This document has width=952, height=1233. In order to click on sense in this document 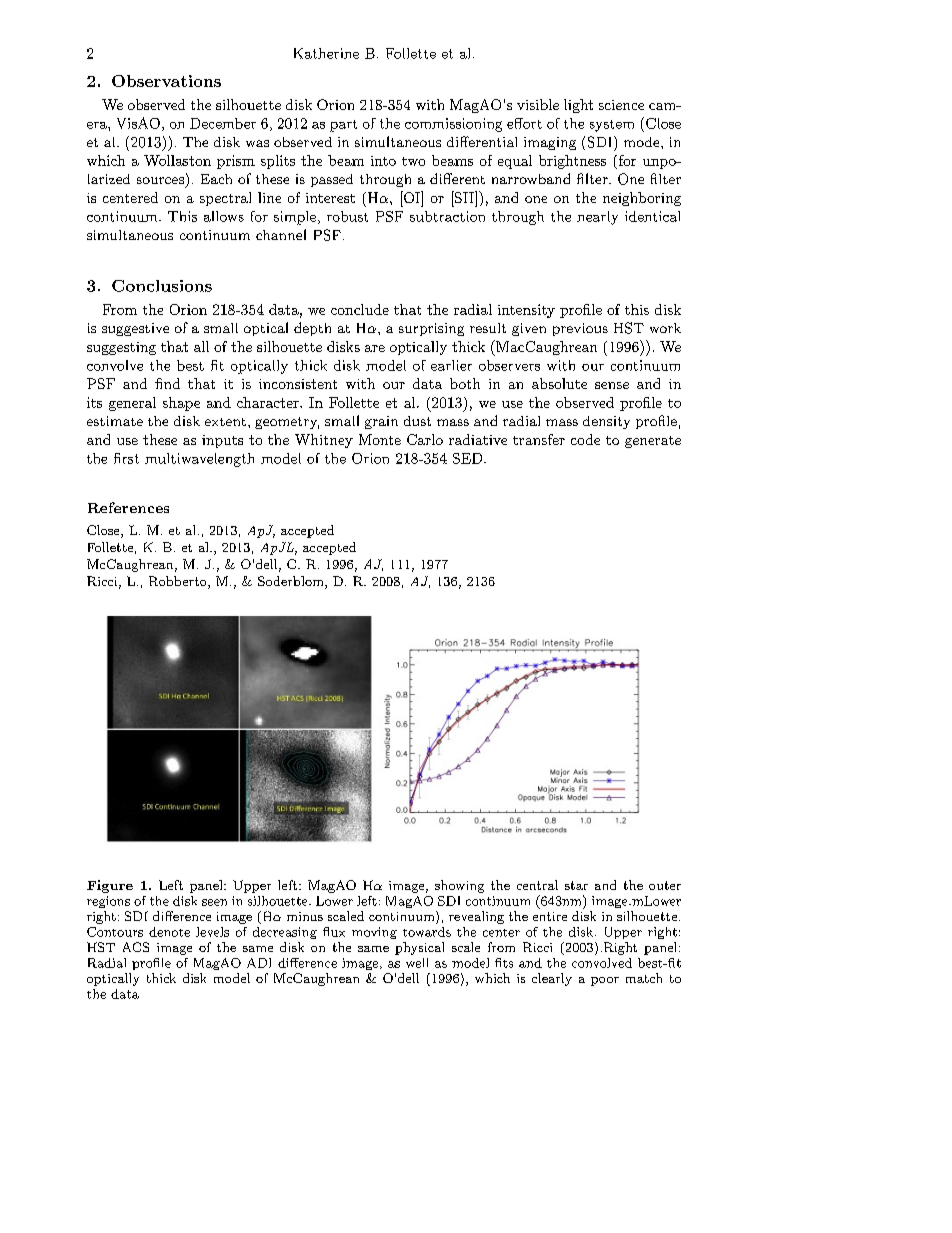, I will do `click(612, 385)`.
